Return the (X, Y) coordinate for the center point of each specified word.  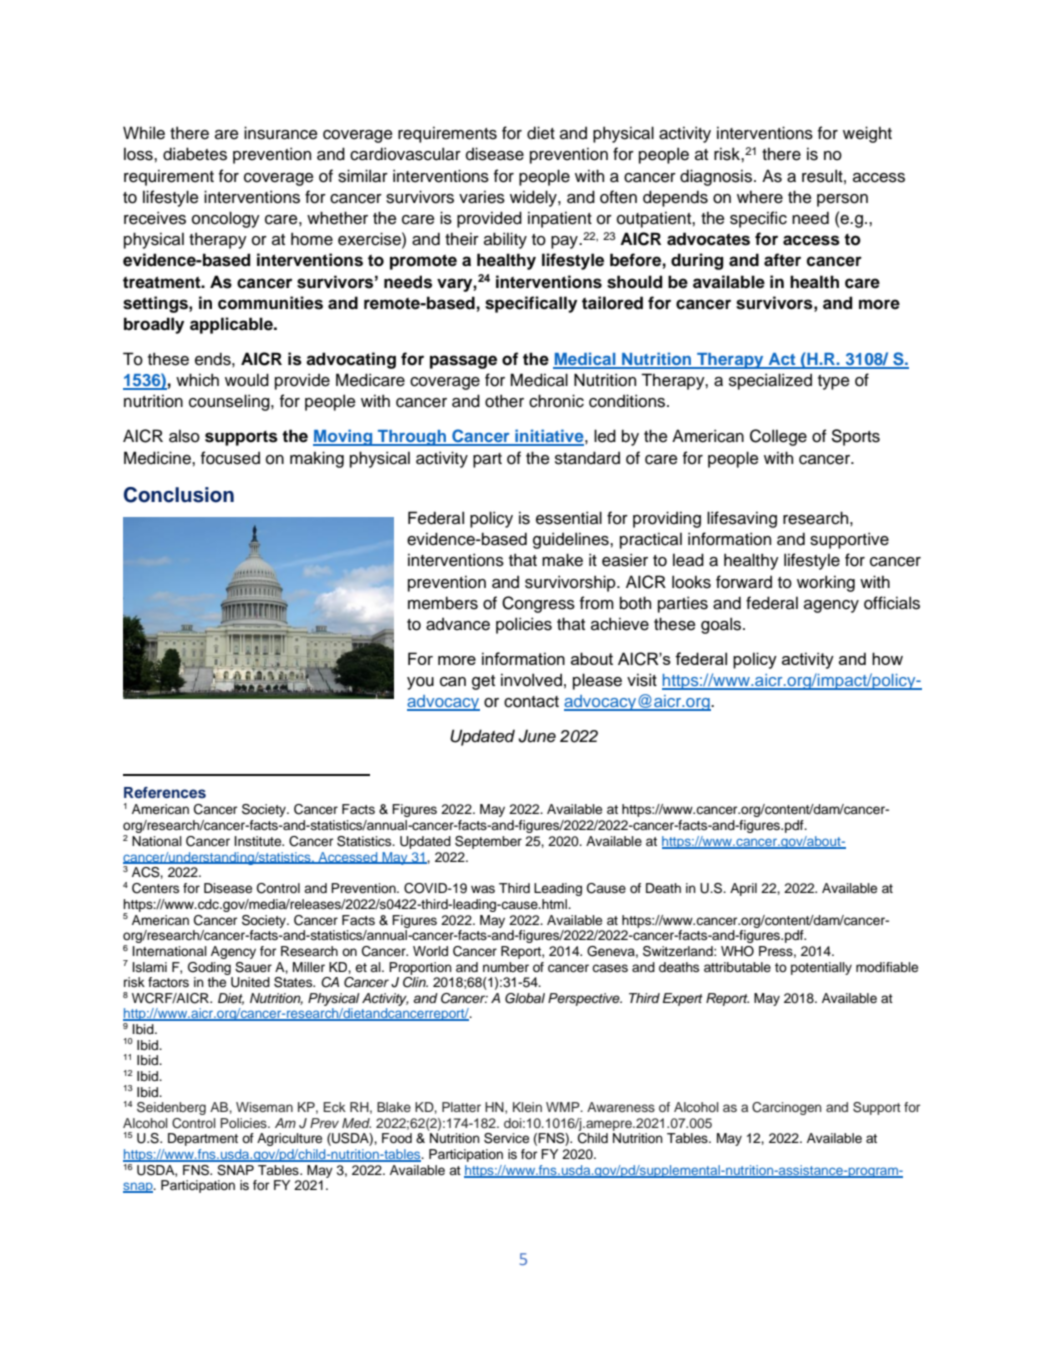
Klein (527, 1107)
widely (534, 198)
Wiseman (264, 1107)
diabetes (195, 154)
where (760, 197)
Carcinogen (786, 1108)
